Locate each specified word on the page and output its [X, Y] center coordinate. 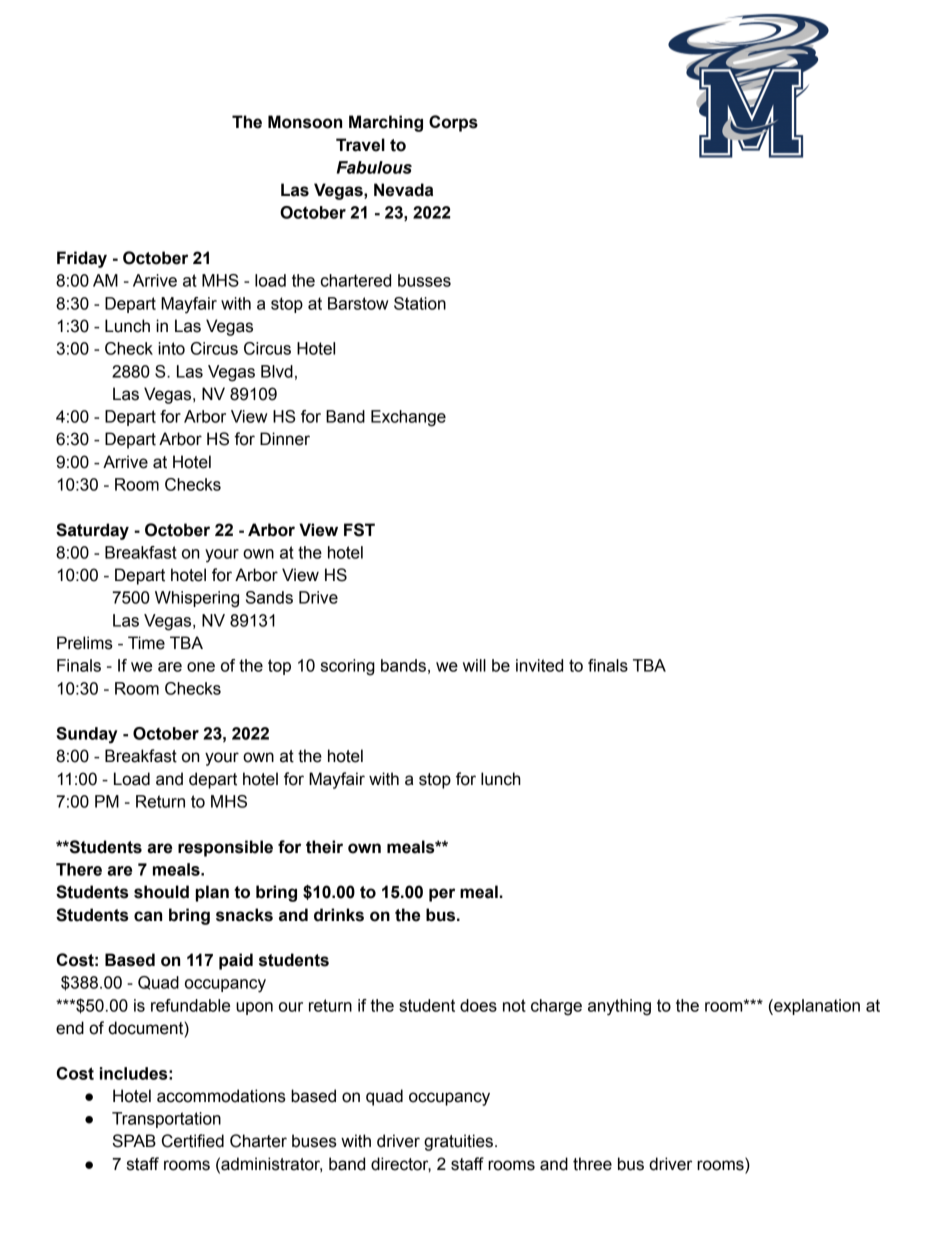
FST [359, 530]
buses [314, 1141]
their [324, 847]
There [79, 869]
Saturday [92, 531]
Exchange [408, 418]
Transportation [166, 1120]
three [592, 1164]
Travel [360, 145]
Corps [453, 123]
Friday [82, 259]
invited [539, 665]
